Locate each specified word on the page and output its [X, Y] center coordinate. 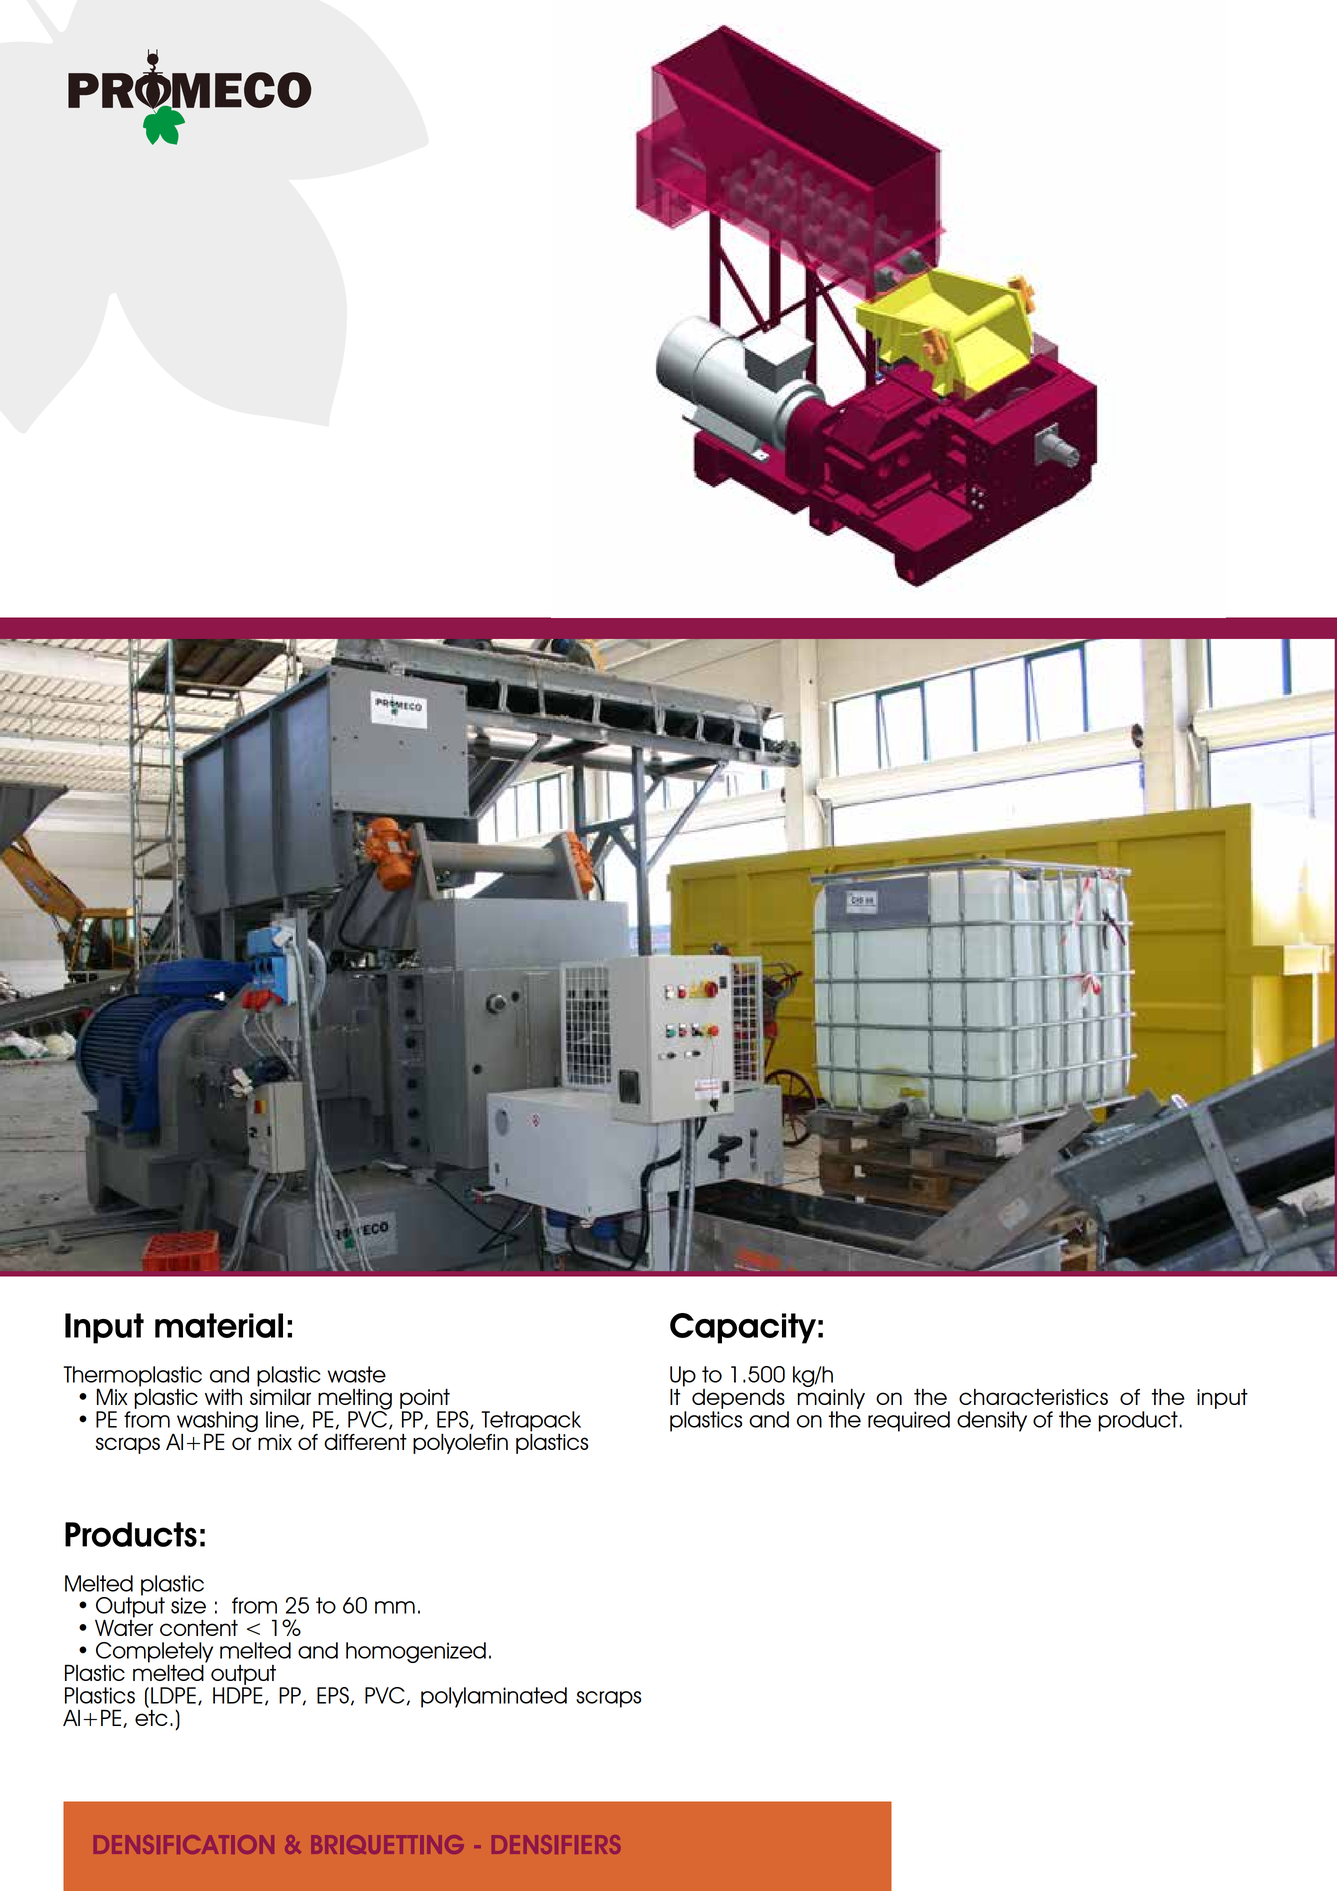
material [219, 1325]
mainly [831, 1397]
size [188, 1605]
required [909, 1421]
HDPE [237, 1695]
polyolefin [460, 1443]
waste [357, 1374]
